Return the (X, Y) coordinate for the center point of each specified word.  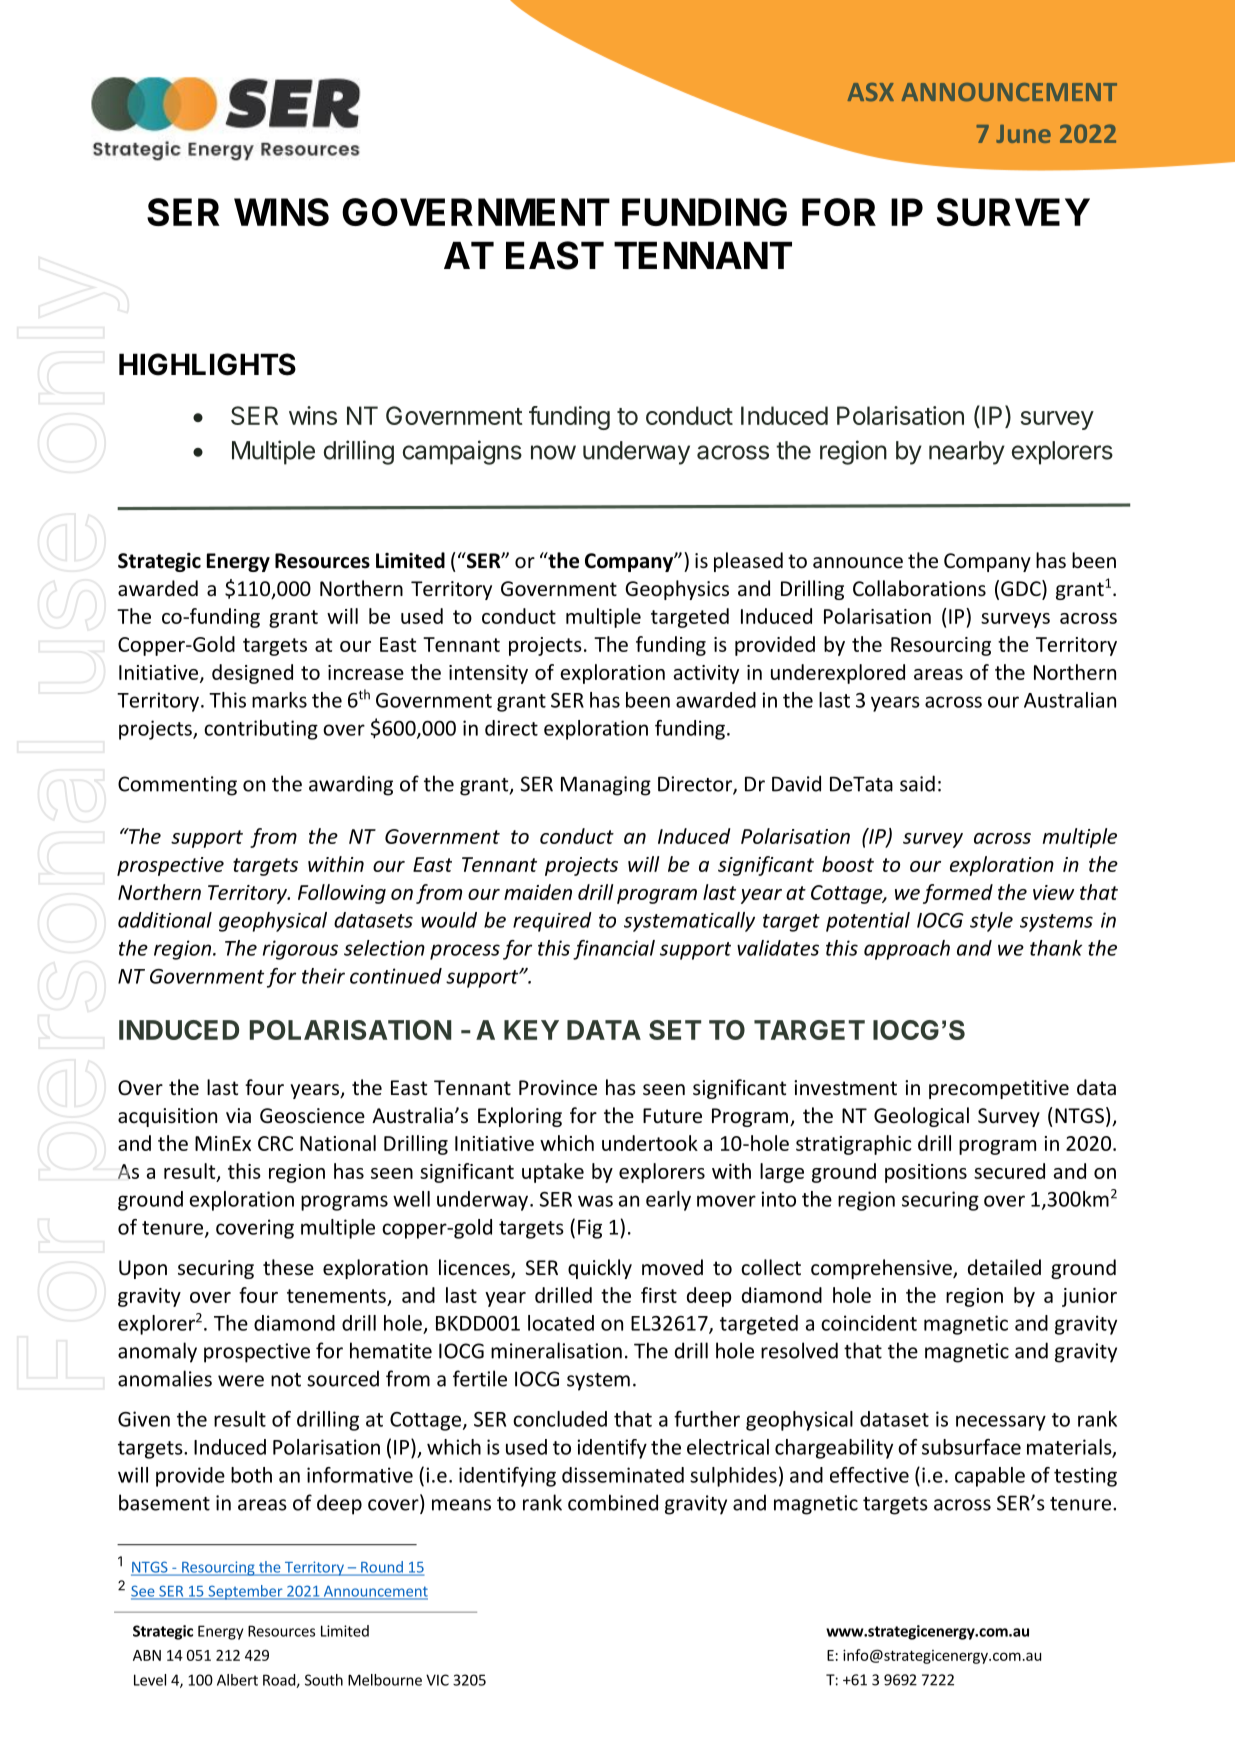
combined (613, 1502)
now (553, 452)
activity (706, 674)
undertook (650, 1143)
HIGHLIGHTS (207, 364)
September (245, 1592)
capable (990, 1477)
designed (252, 674)
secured (1009, 1171)
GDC (1022, 589)
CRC (275, 1143)
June (1023, 134)
